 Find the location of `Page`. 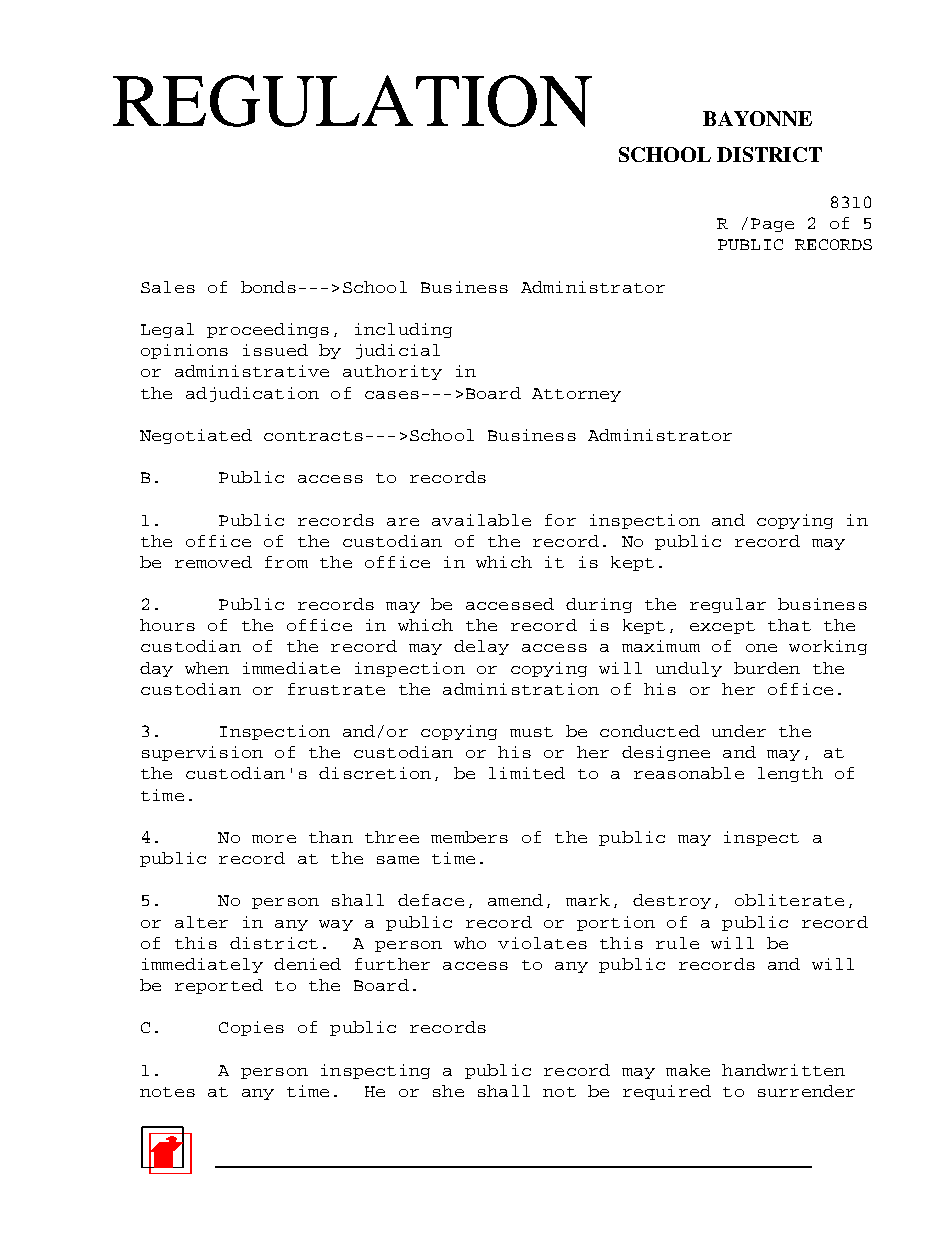

Page is located at coordinates (772, 225).
